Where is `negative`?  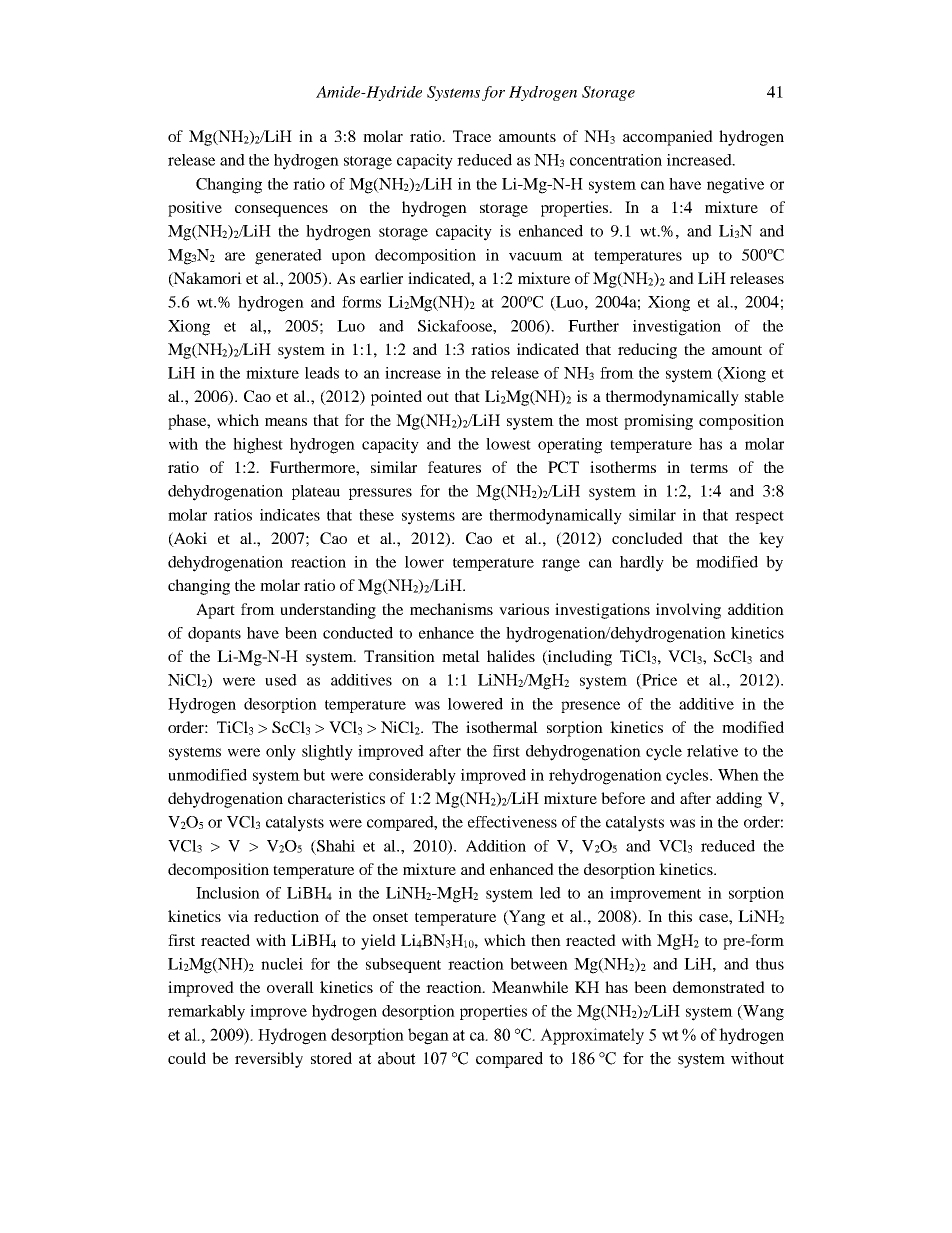
negative is located at coordinates (735, 186).
